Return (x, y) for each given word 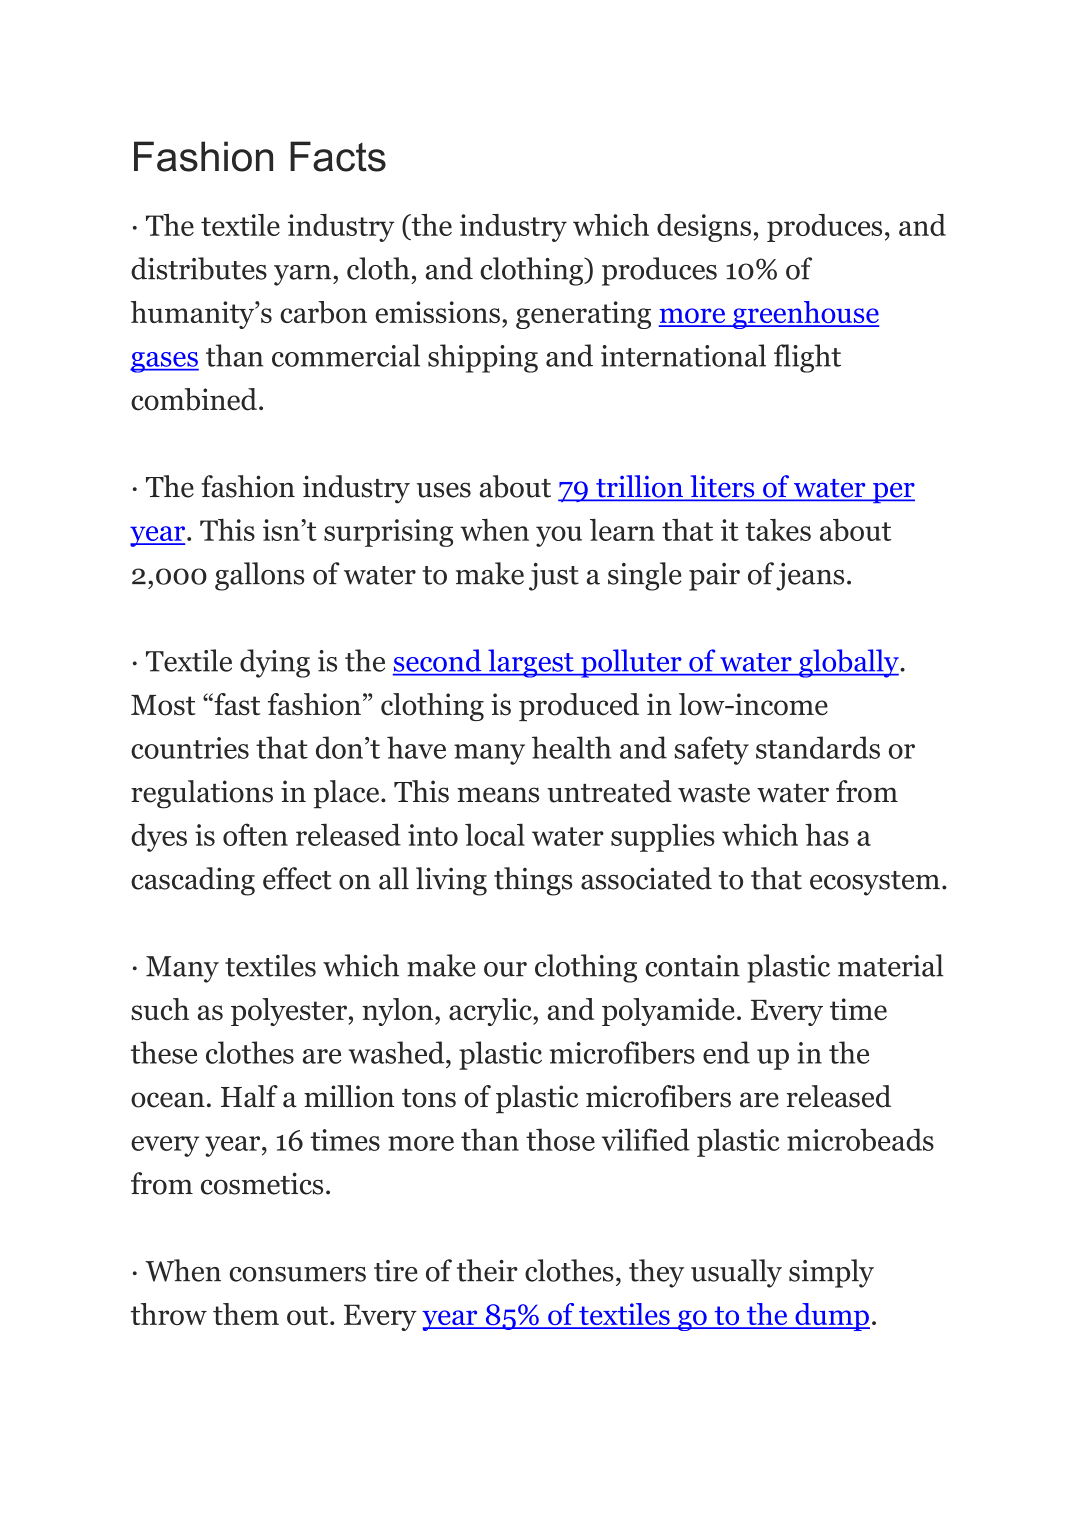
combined (194, 399)
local (495, 834)
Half (249, 1096)
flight (807, 358)
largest (531, 663)
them (246, 1314)
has (827, 834)
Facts (338, 156)
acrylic (491, 1012)
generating (583, 315)
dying (275, 663)
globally (849, 663)
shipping (483, 358)
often (255, 834)
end (726, 1052)
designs (704, 228)
